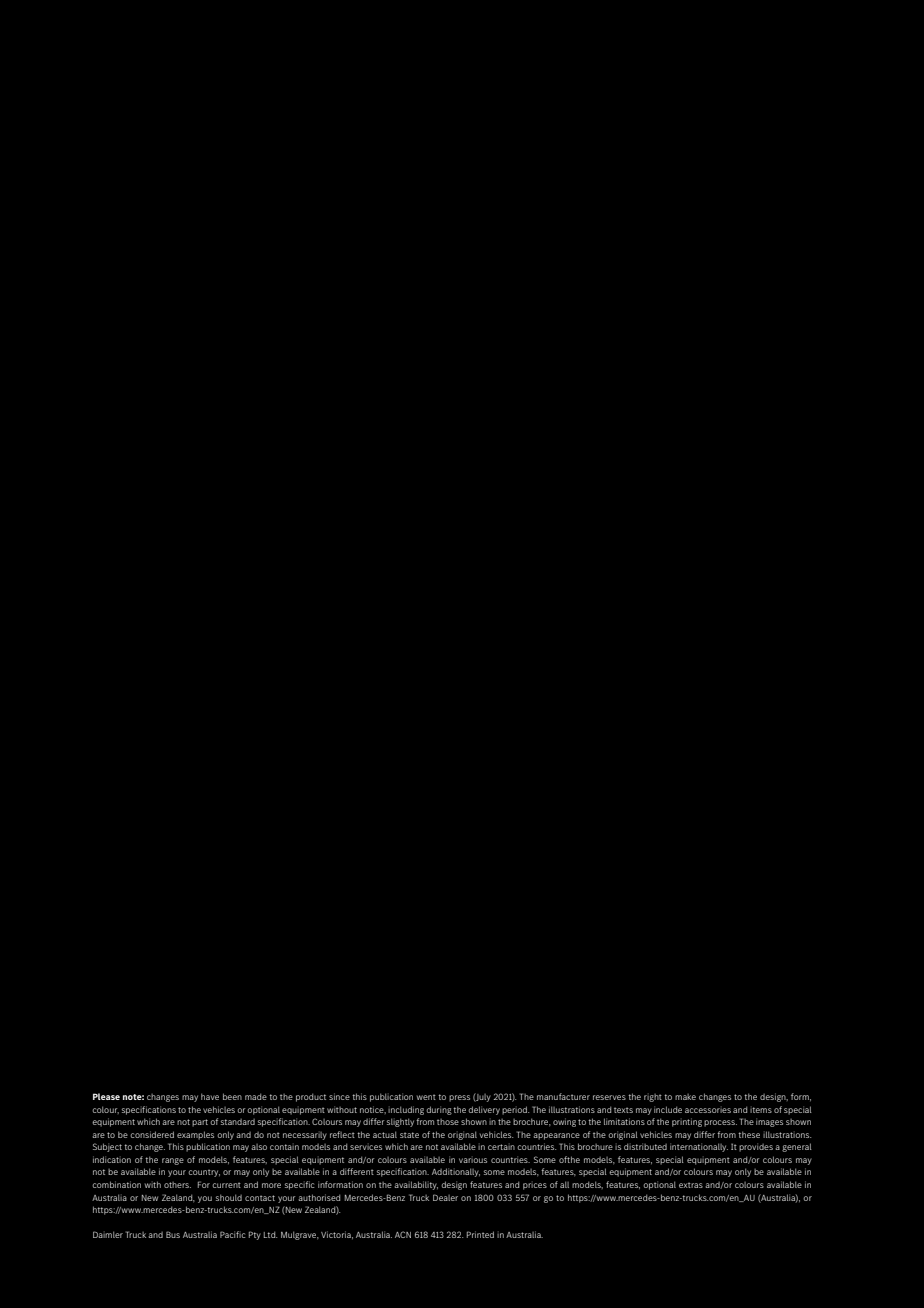 Image resolution: width=924 pixels, height=1308 pixels. Describe the element at coordinates (456, 1172) in the document. I see `Additionally` at that location.
